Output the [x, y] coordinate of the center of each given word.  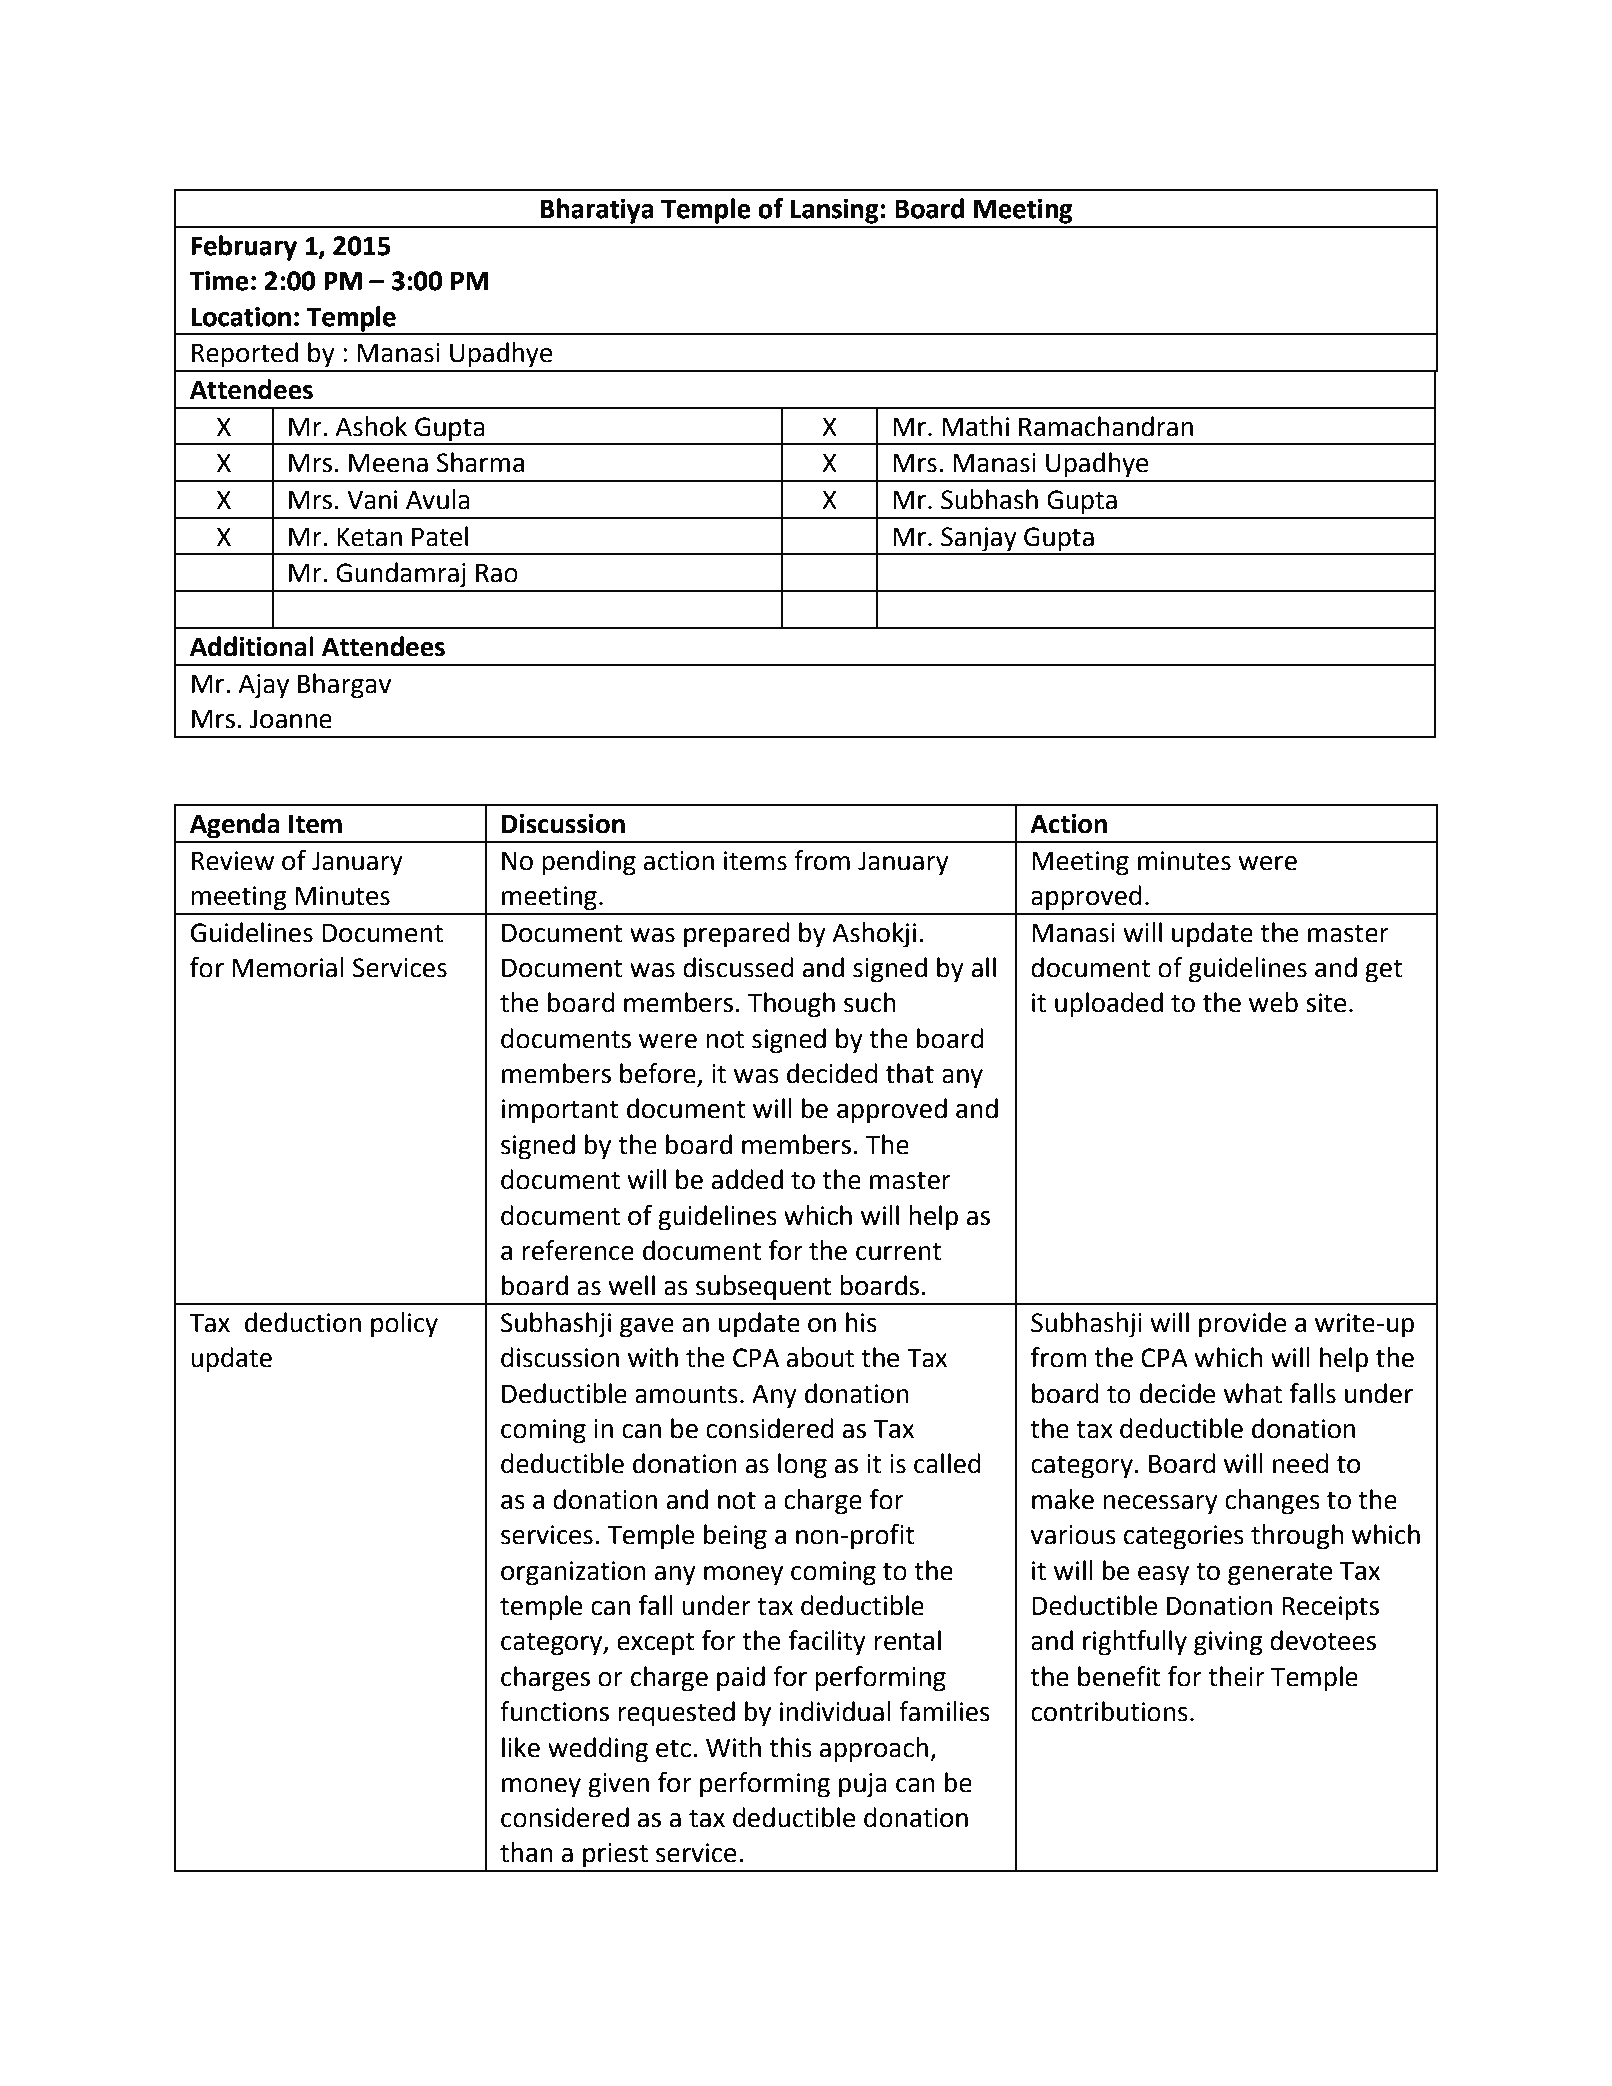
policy [404, 1325]
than [526, 1852]
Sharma [480, 462]
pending [589, 863]
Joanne [291, 719]
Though [791, 1005]
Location [241, 317]
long [802, 1466]
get [1384, 971]
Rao [497, 573]
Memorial [288, 967]
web [1273, 1002]
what [1253, 1393]
